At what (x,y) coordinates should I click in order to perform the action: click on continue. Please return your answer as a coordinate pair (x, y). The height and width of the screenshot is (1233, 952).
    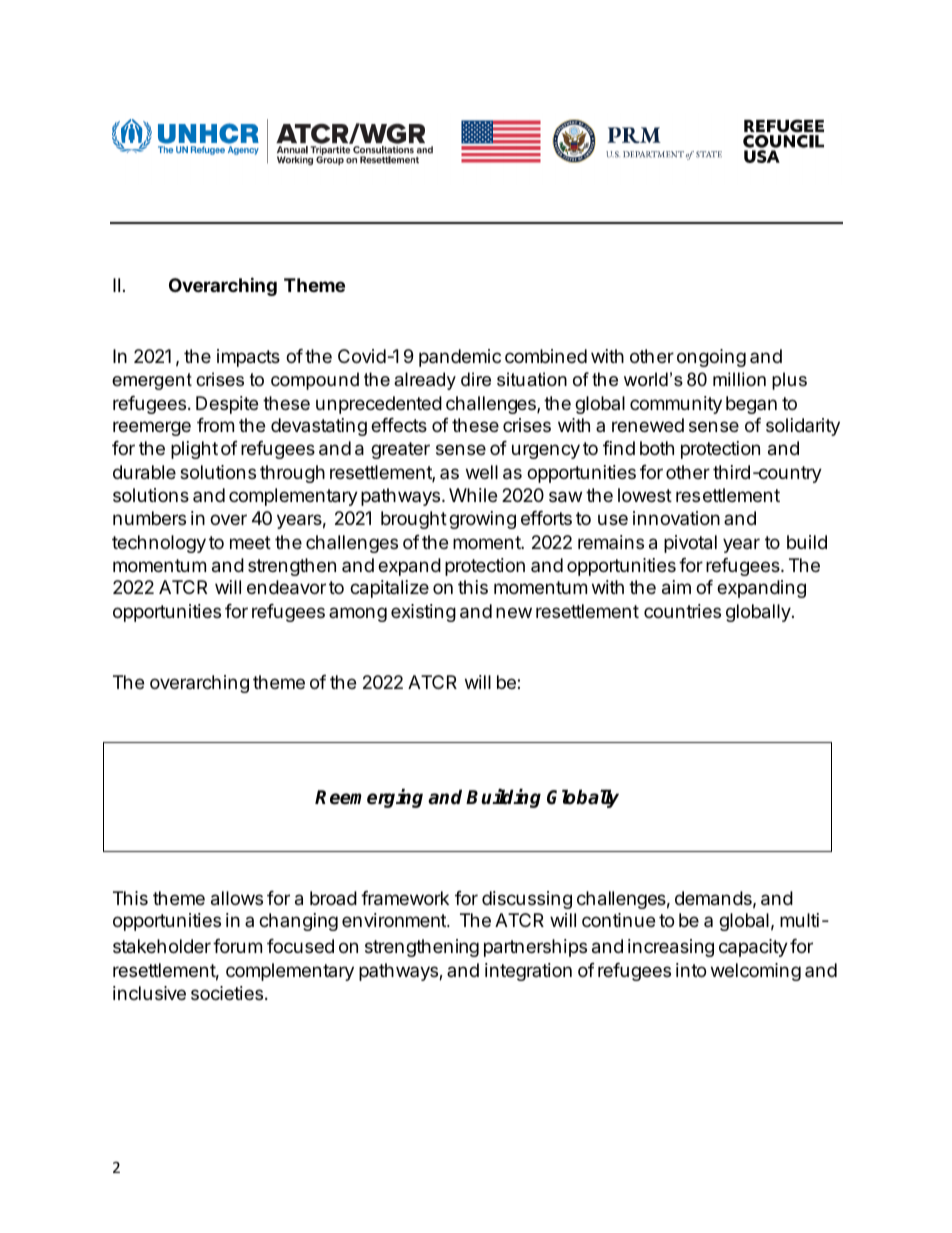
    Looking at the image, I should click on (618, 920).
